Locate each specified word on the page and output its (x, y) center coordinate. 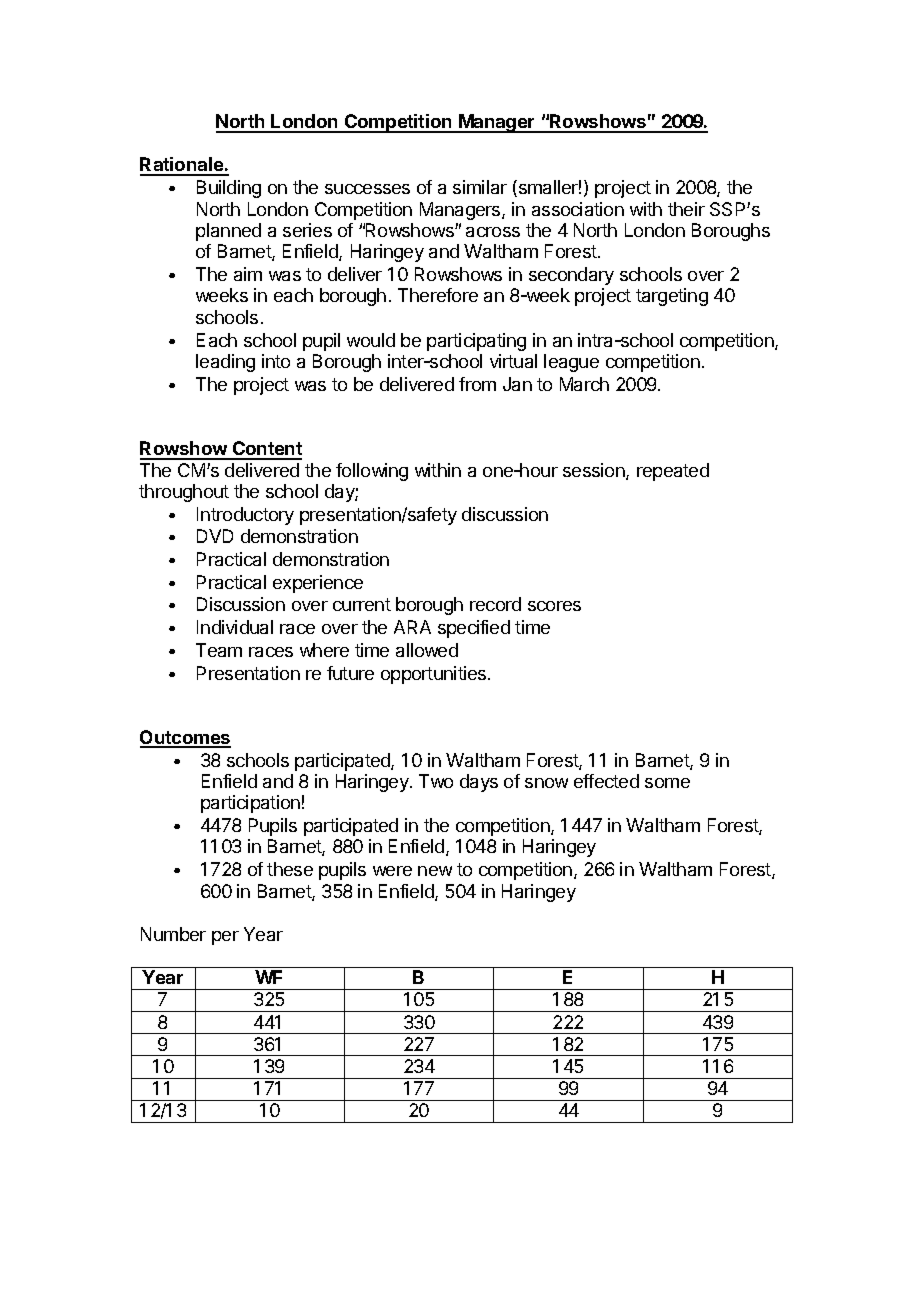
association (578, 209)
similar (480, 187)
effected (606, 781)
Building (229, 189)
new (435, 871)
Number (173, 934)
